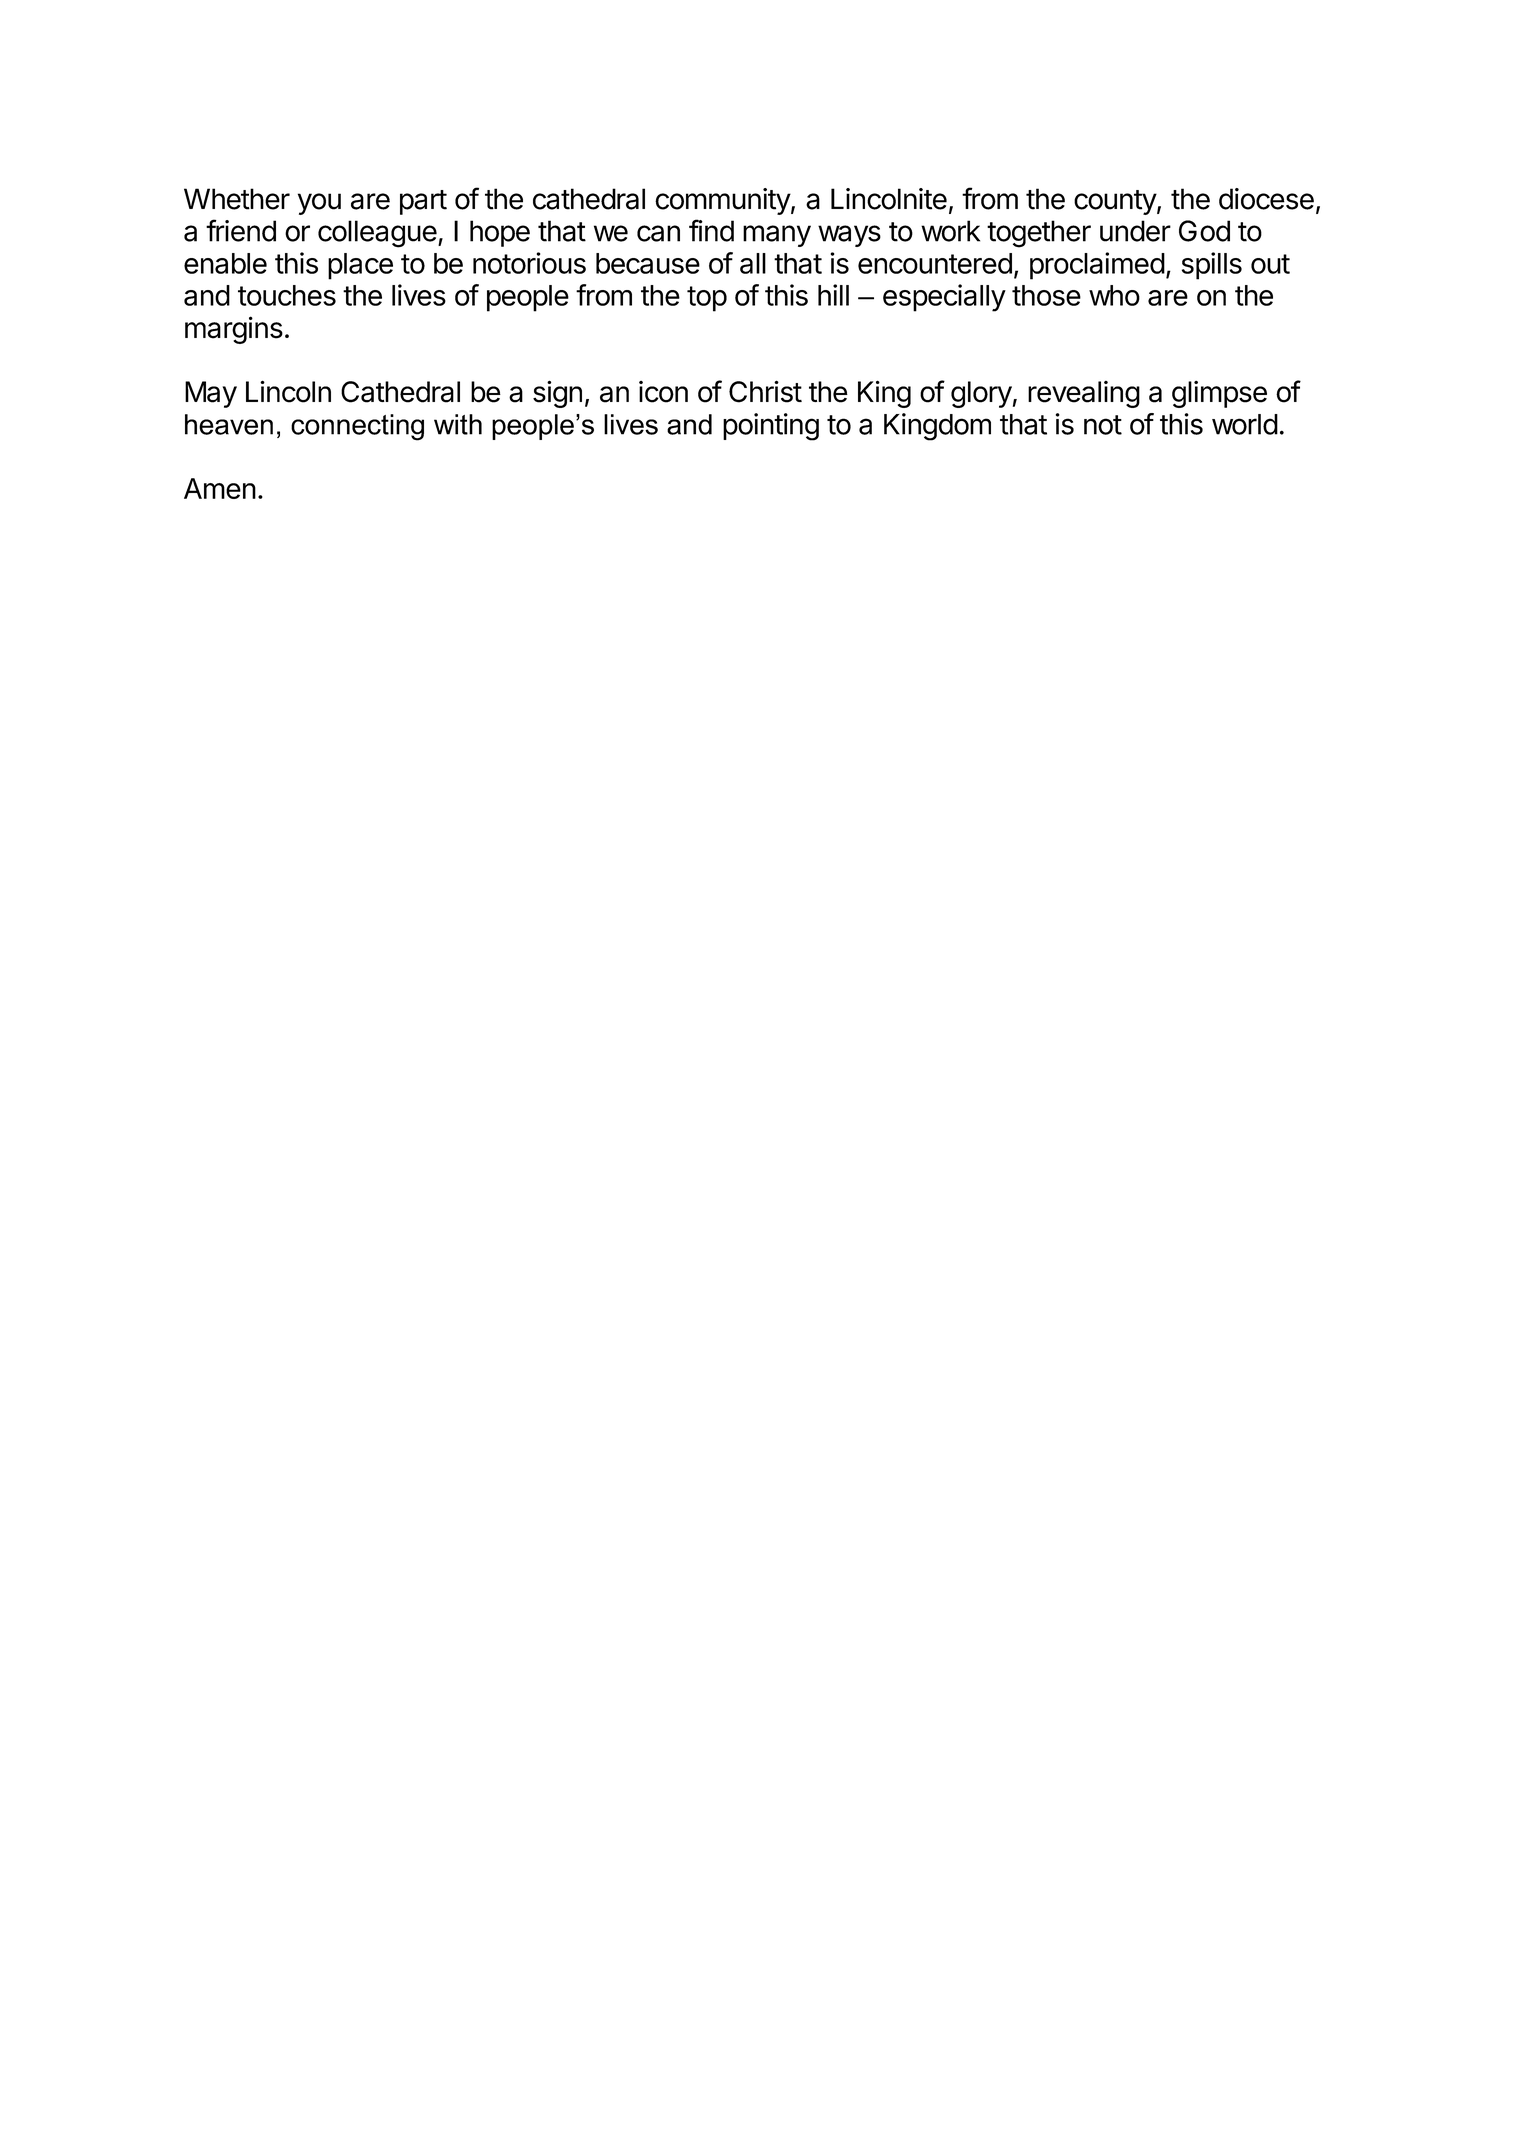 Image resolution: width=1514 pixels, height=2141 pixels. I want to click on pointing, so click(771, 427).
